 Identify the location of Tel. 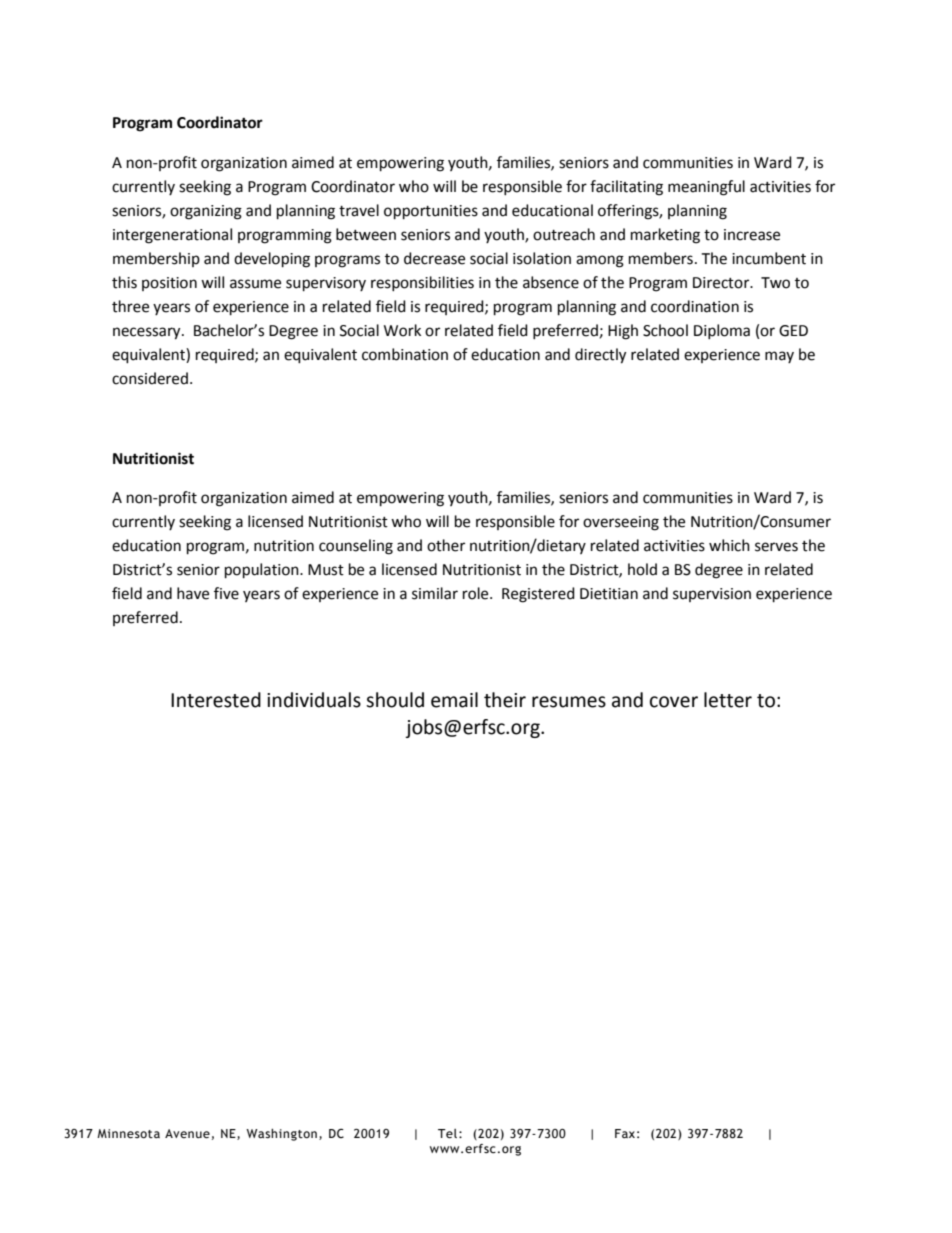
(449, 1134).
